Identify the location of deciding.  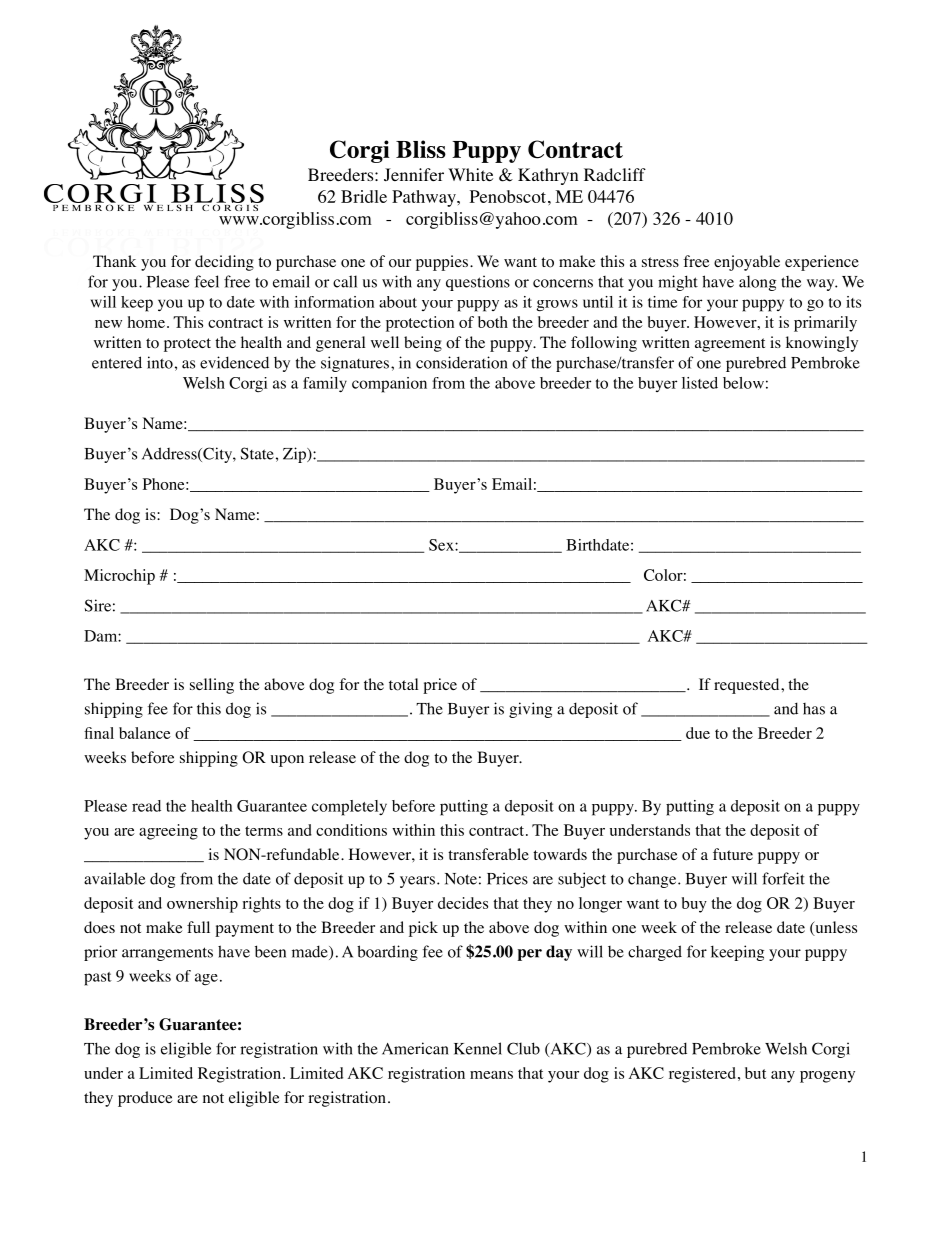
(224, 263).
